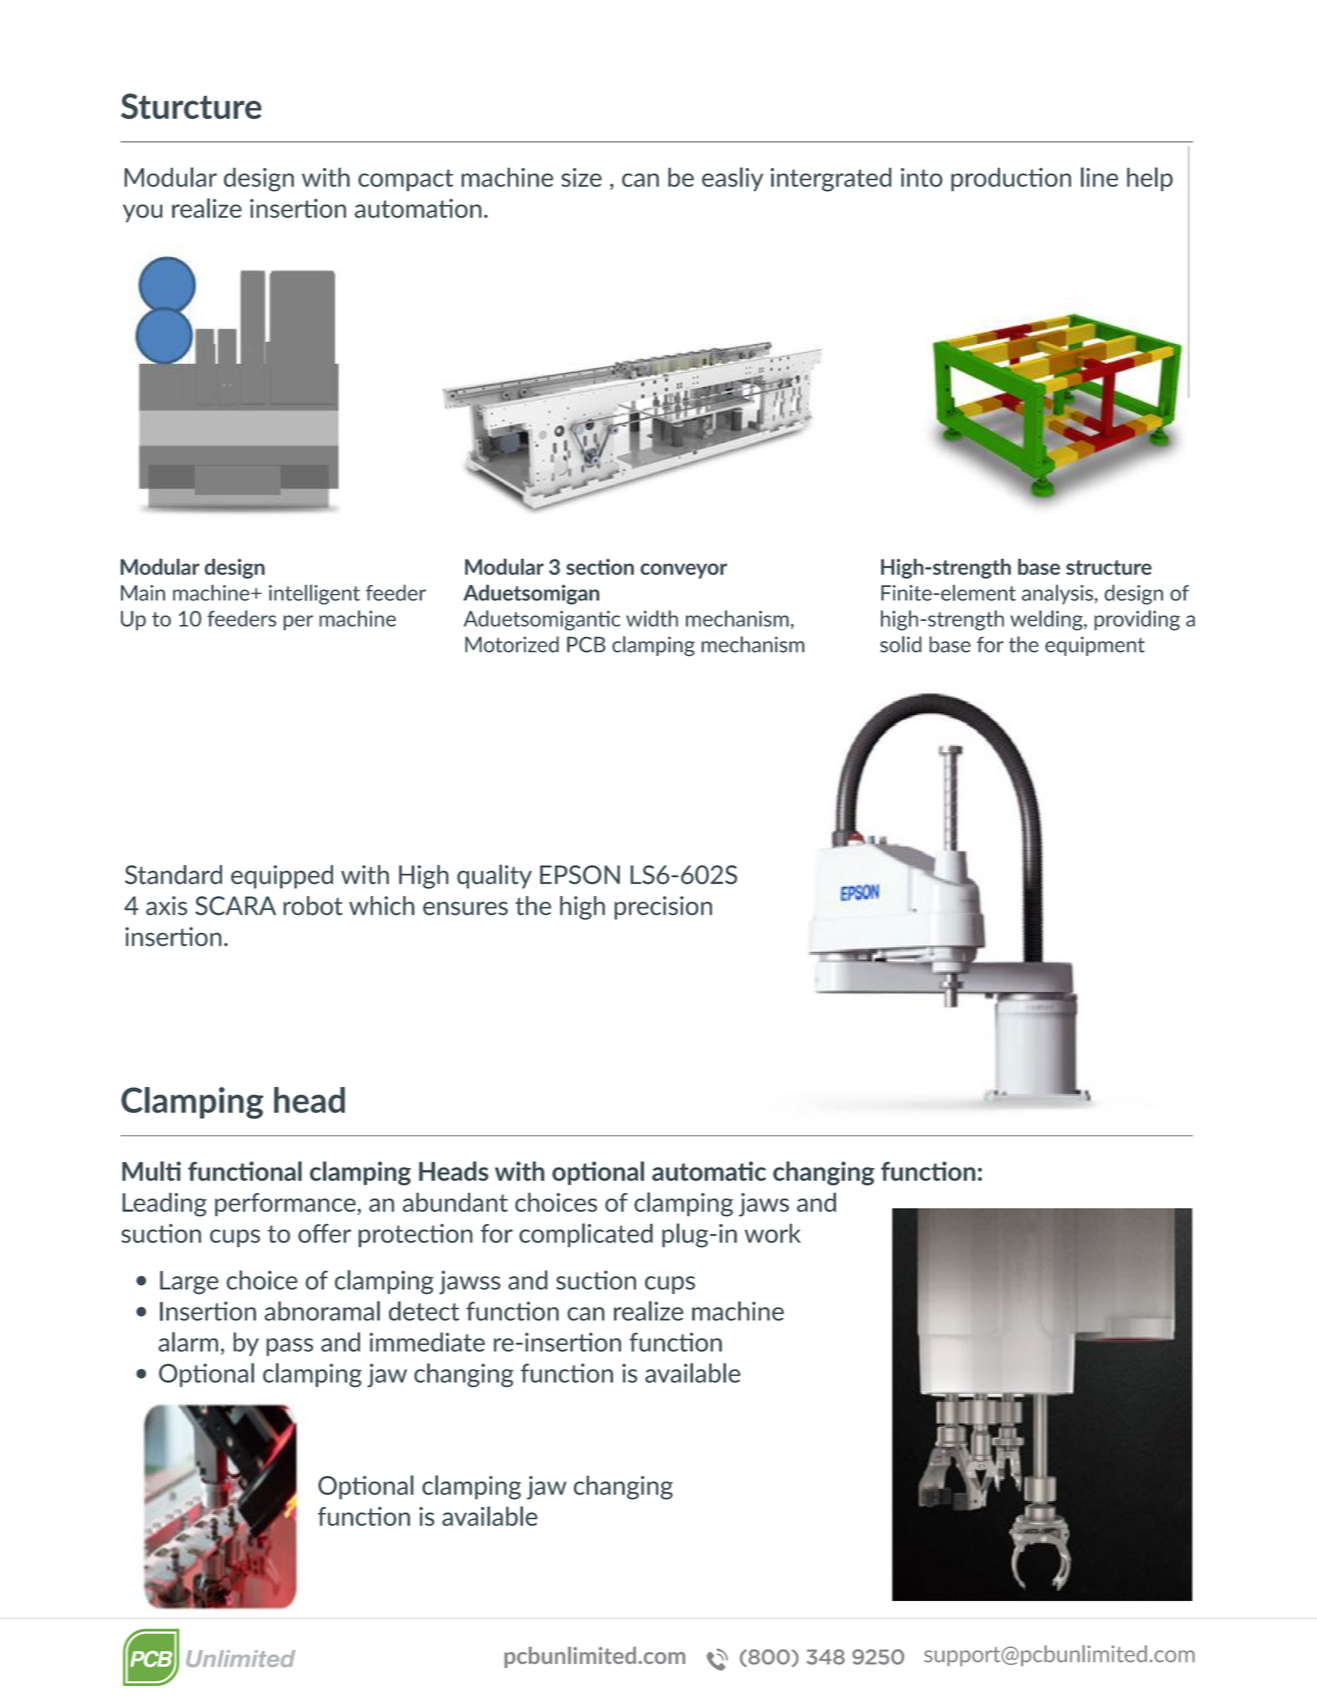 This screenshot has width=1317, height=1705. Describe the element at coordinates (580, 875) in the screenshot. I see `EPSON` at that location.
